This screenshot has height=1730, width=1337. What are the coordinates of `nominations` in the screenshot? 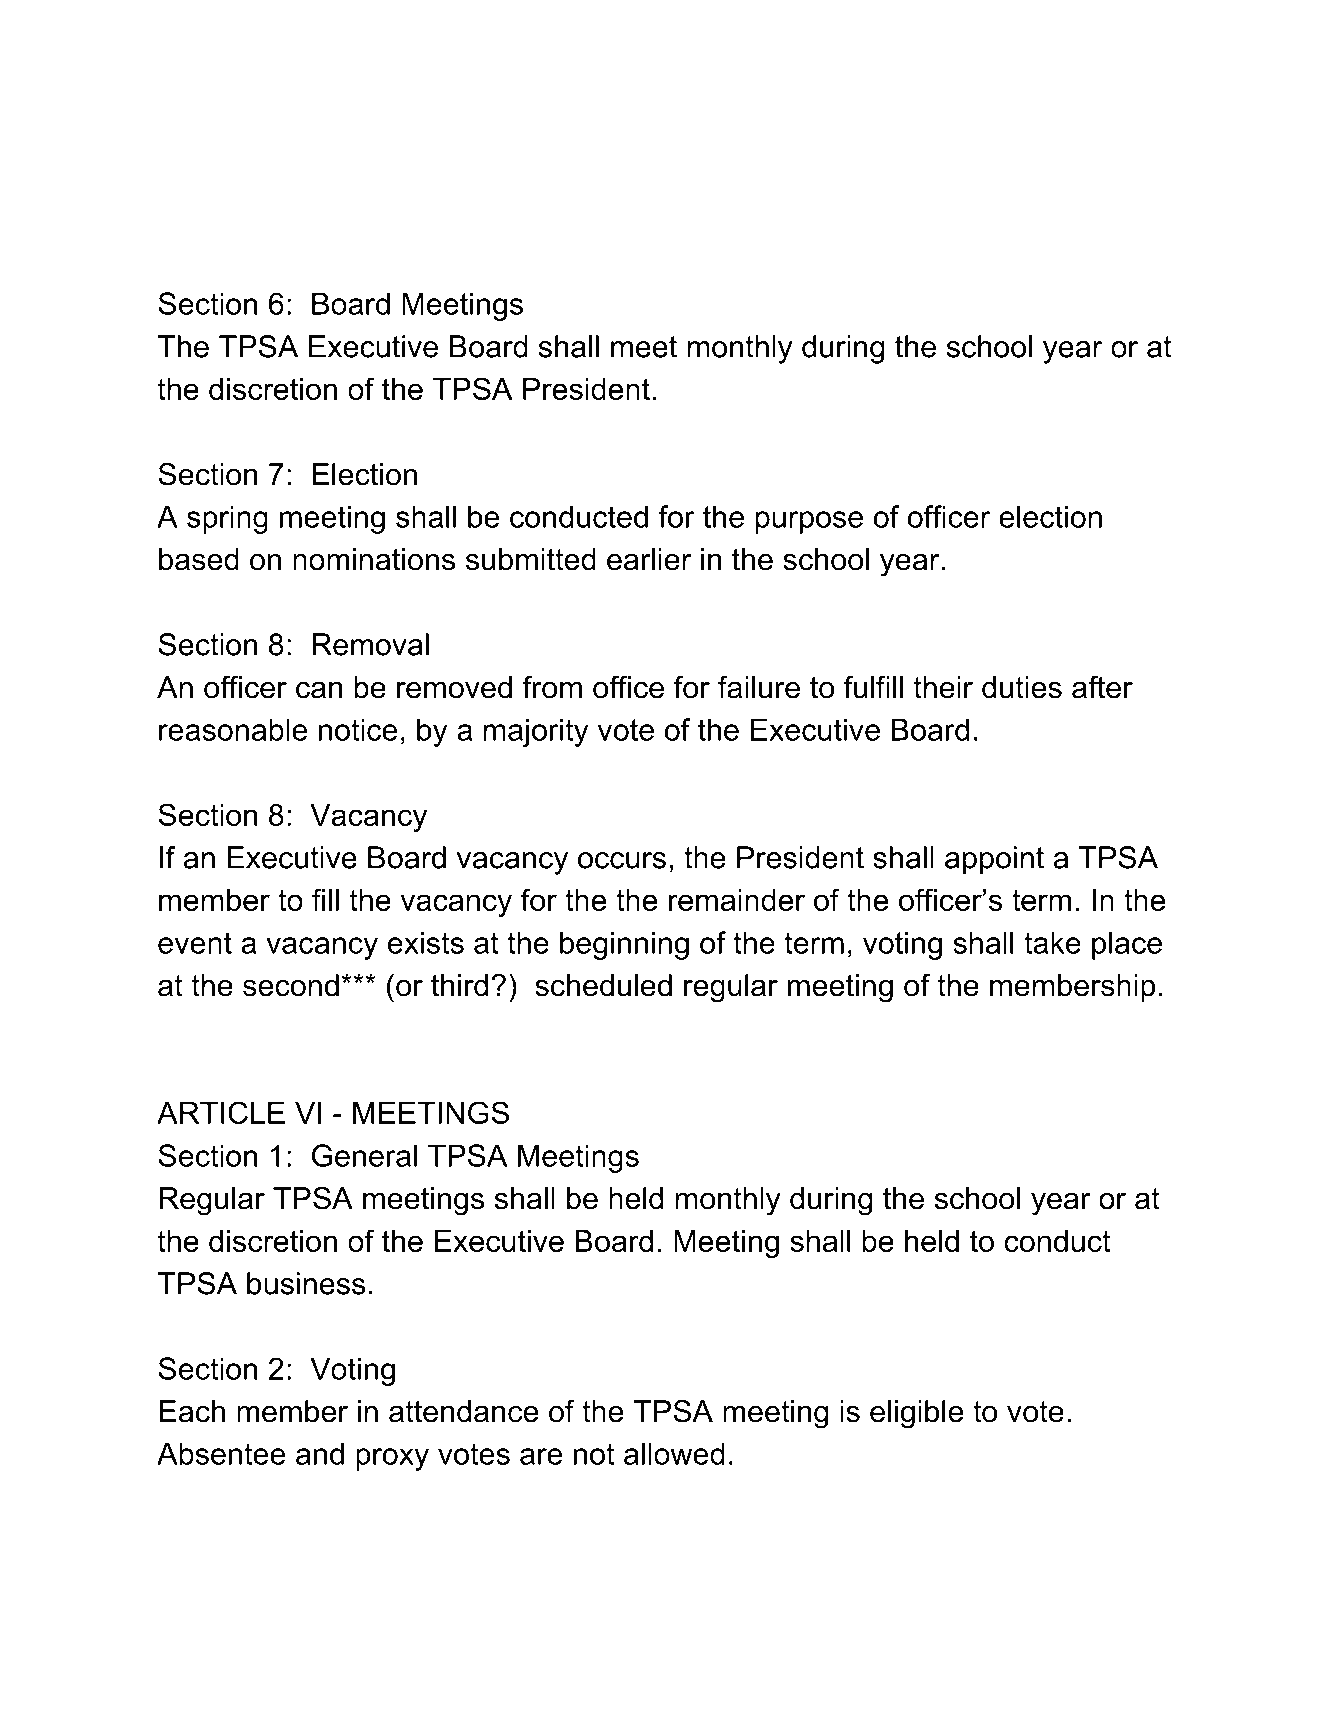 It's located at (374, 559).
